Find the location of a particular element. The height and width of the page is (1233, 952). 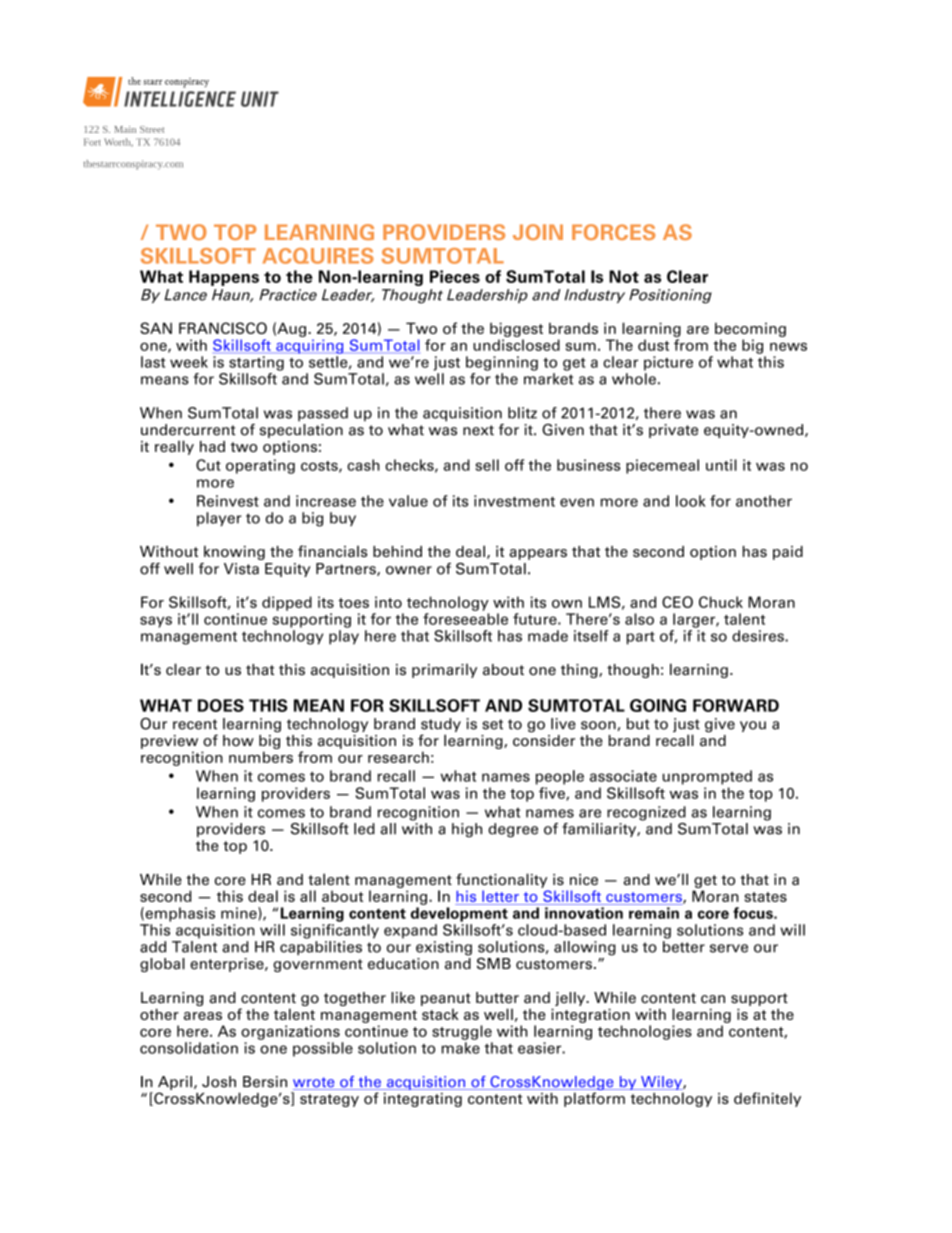

Pieces is located at coordinates (455, 276).
